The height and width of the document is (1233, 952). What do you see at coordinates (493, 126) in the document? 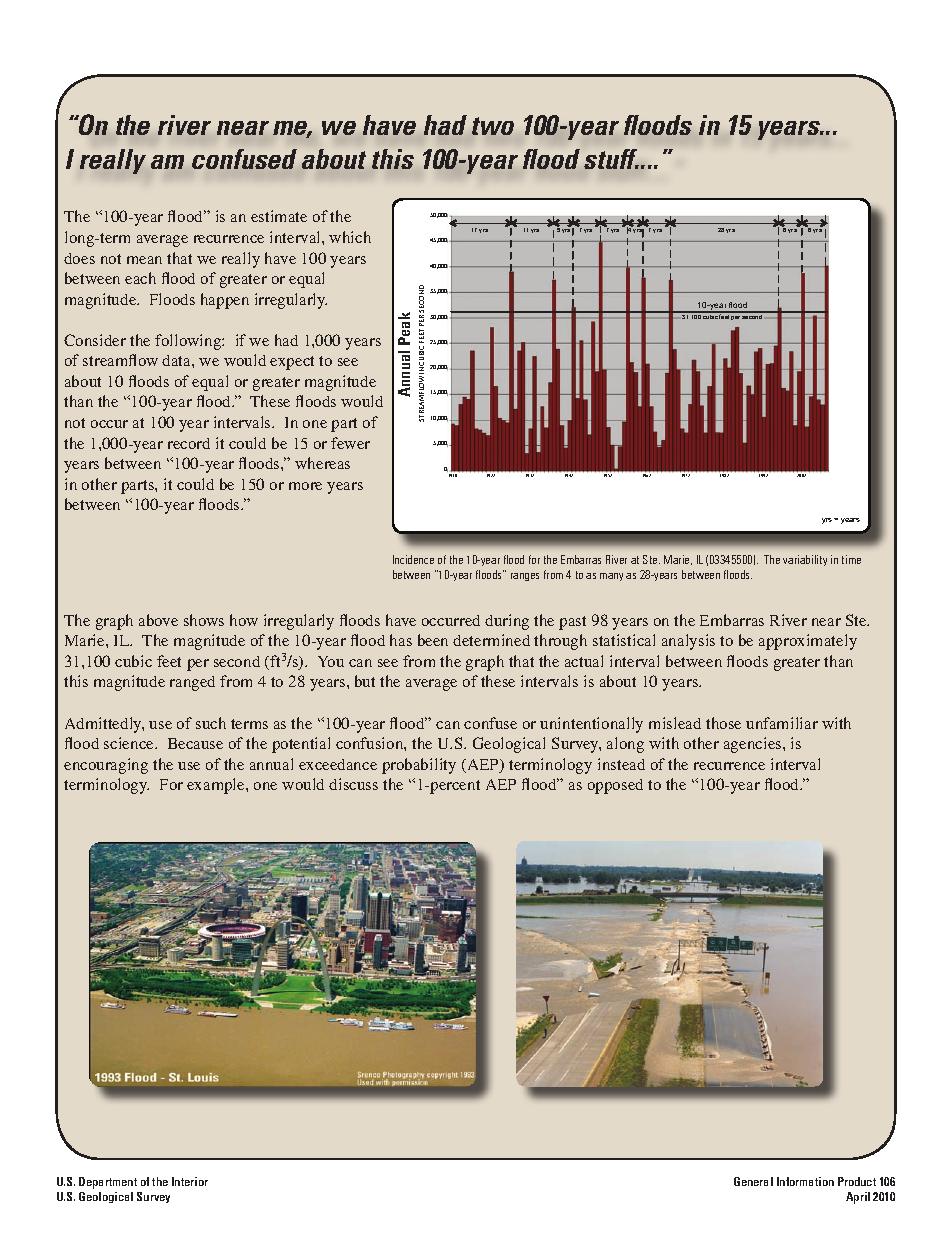
I see `two` at bounding box center [493, 126].
